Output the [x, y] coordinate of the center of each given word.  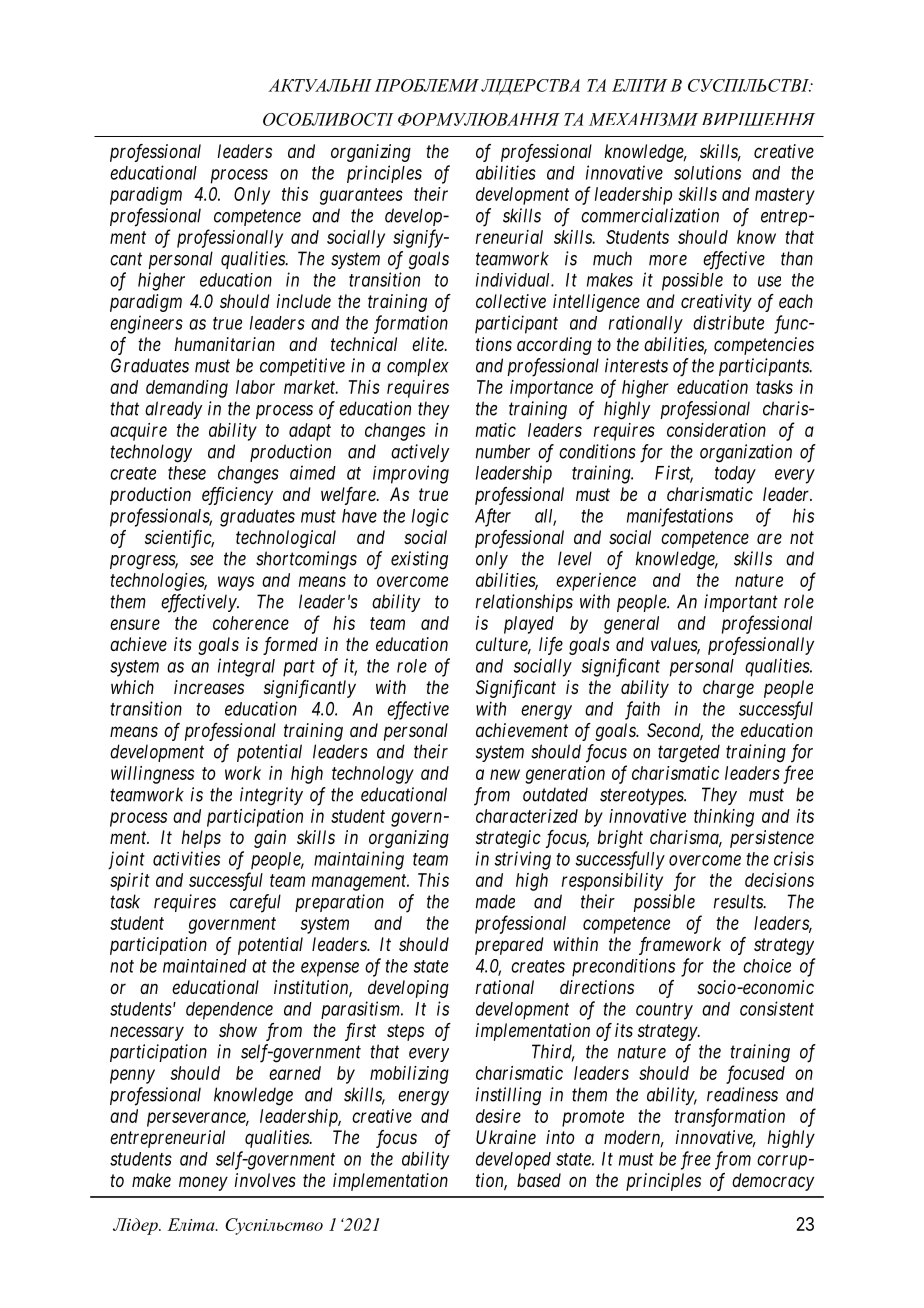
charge [728, 689]
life [551, 646]
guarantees [361, 196]
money [203, 1183]
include [304, 301]
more [668, 260]
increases [209, 687]
